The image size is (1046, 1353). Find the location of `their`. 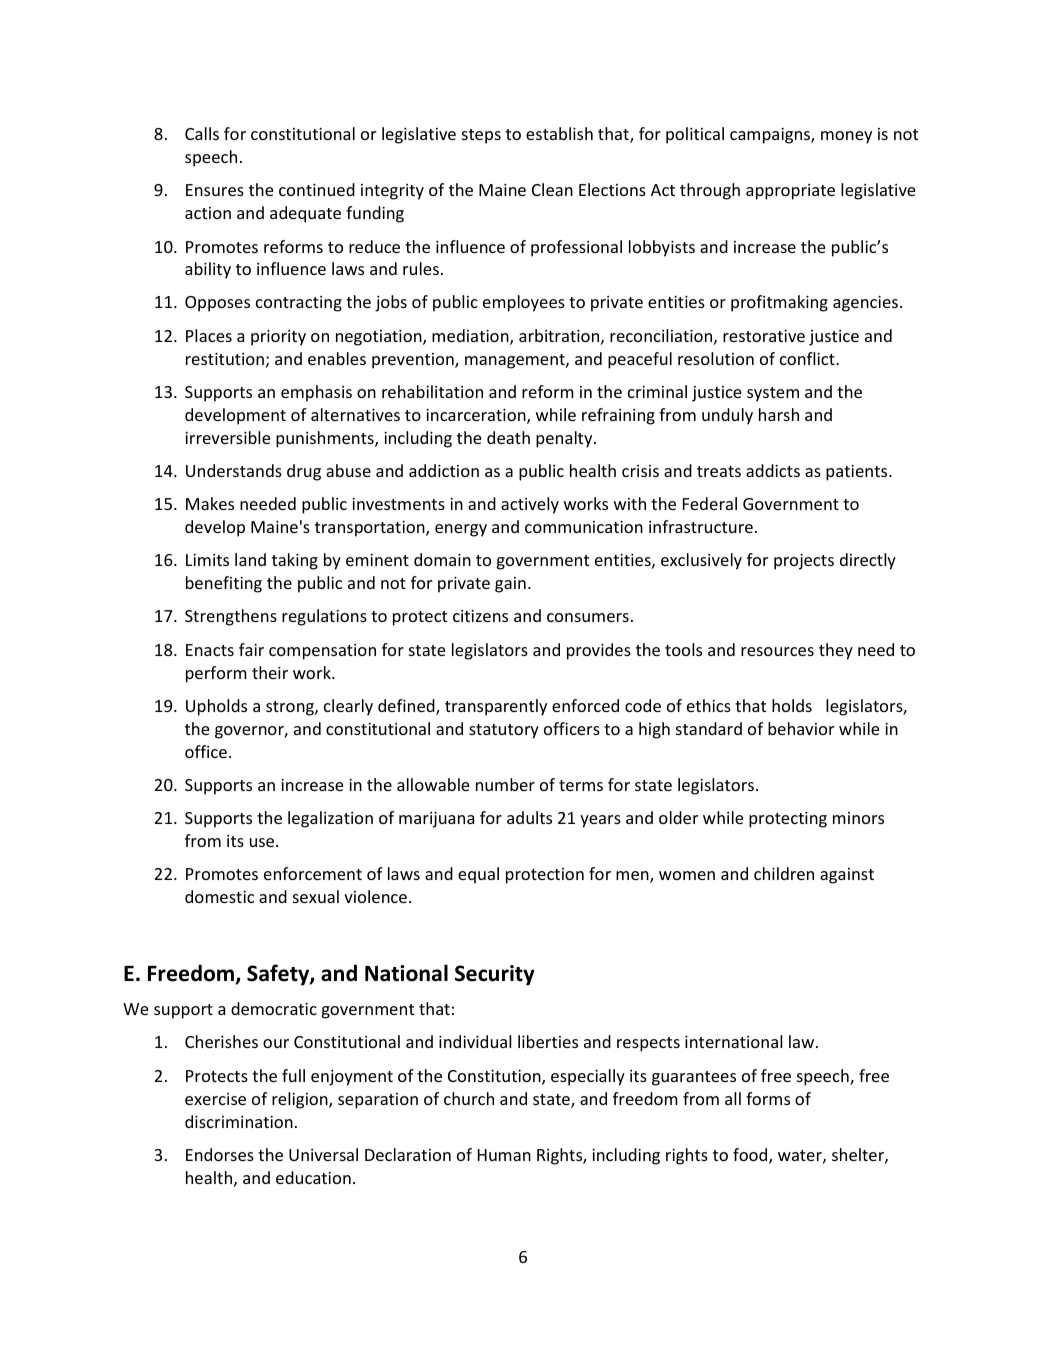

their is located at coordinates (270, 672).
